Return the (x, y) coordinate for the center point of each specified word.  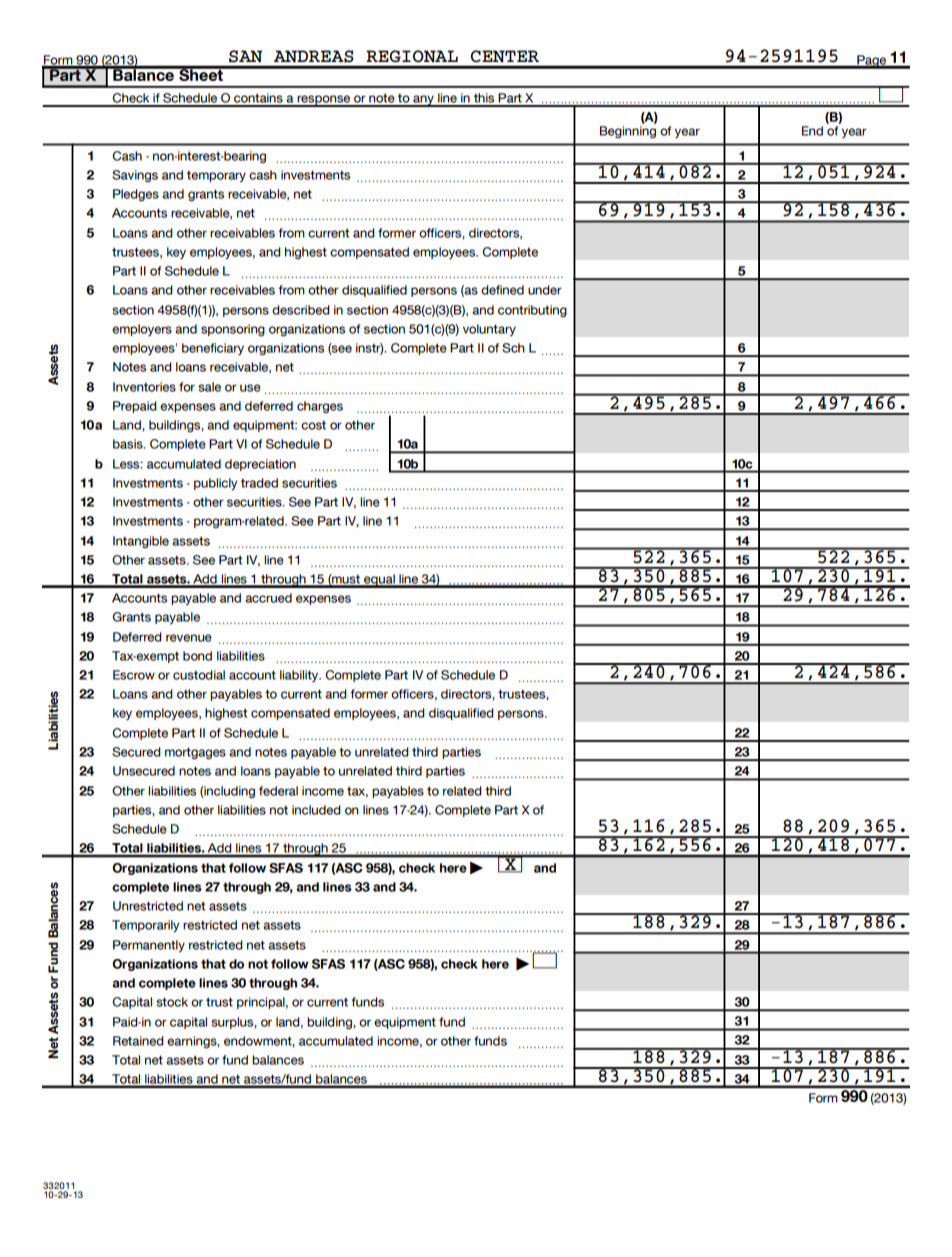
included (316, 810)
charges (320, 407)
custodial (199, 675)
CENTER (505, 56)
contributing (532, 311)
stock (172, 1002)
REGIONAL (412, 56)
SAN (245, 56)
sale (209, 387)
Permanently (149, 946)
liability (300, 676)
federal (278, 791)
